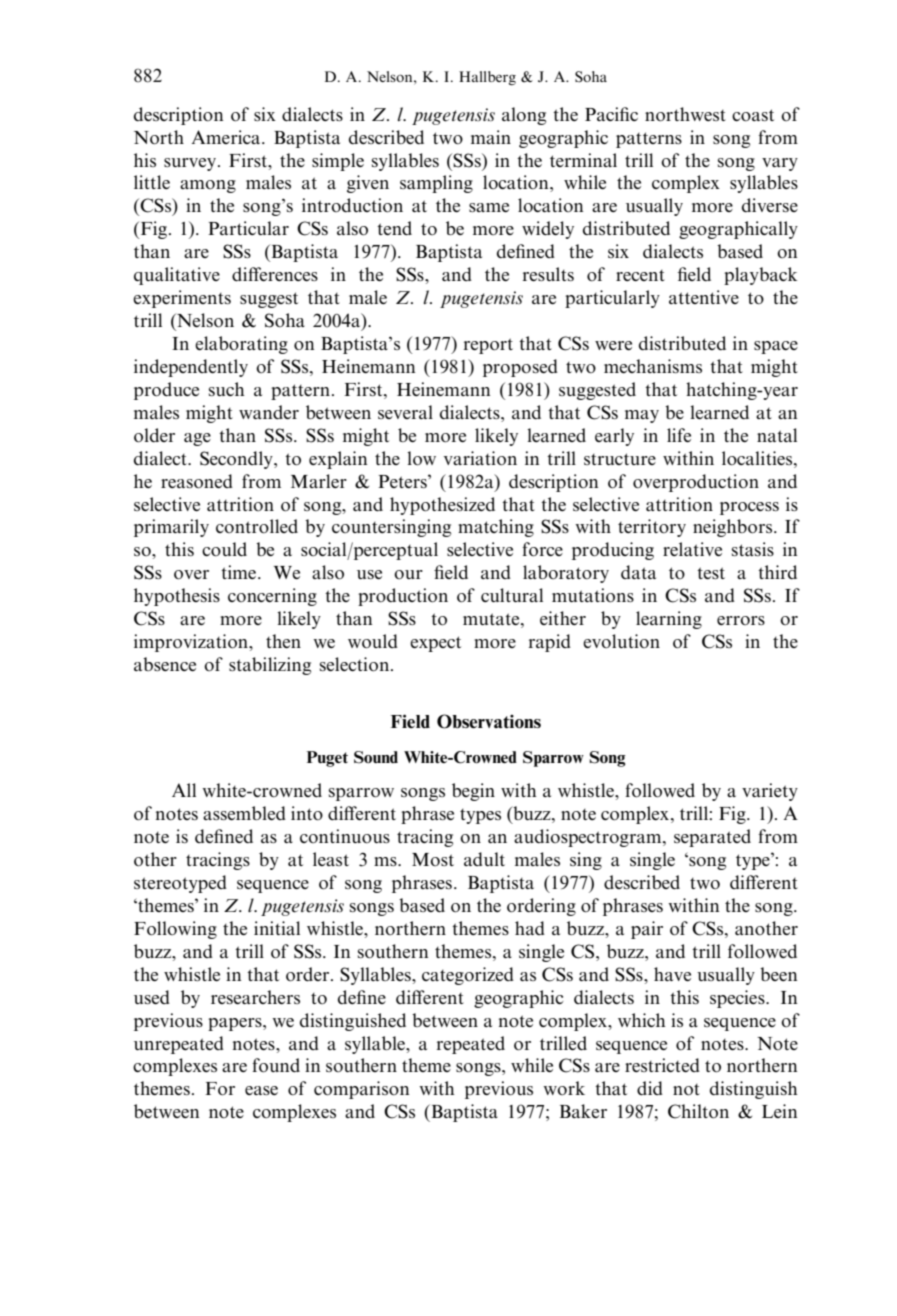  I want to click on America, so click(227, 137).
